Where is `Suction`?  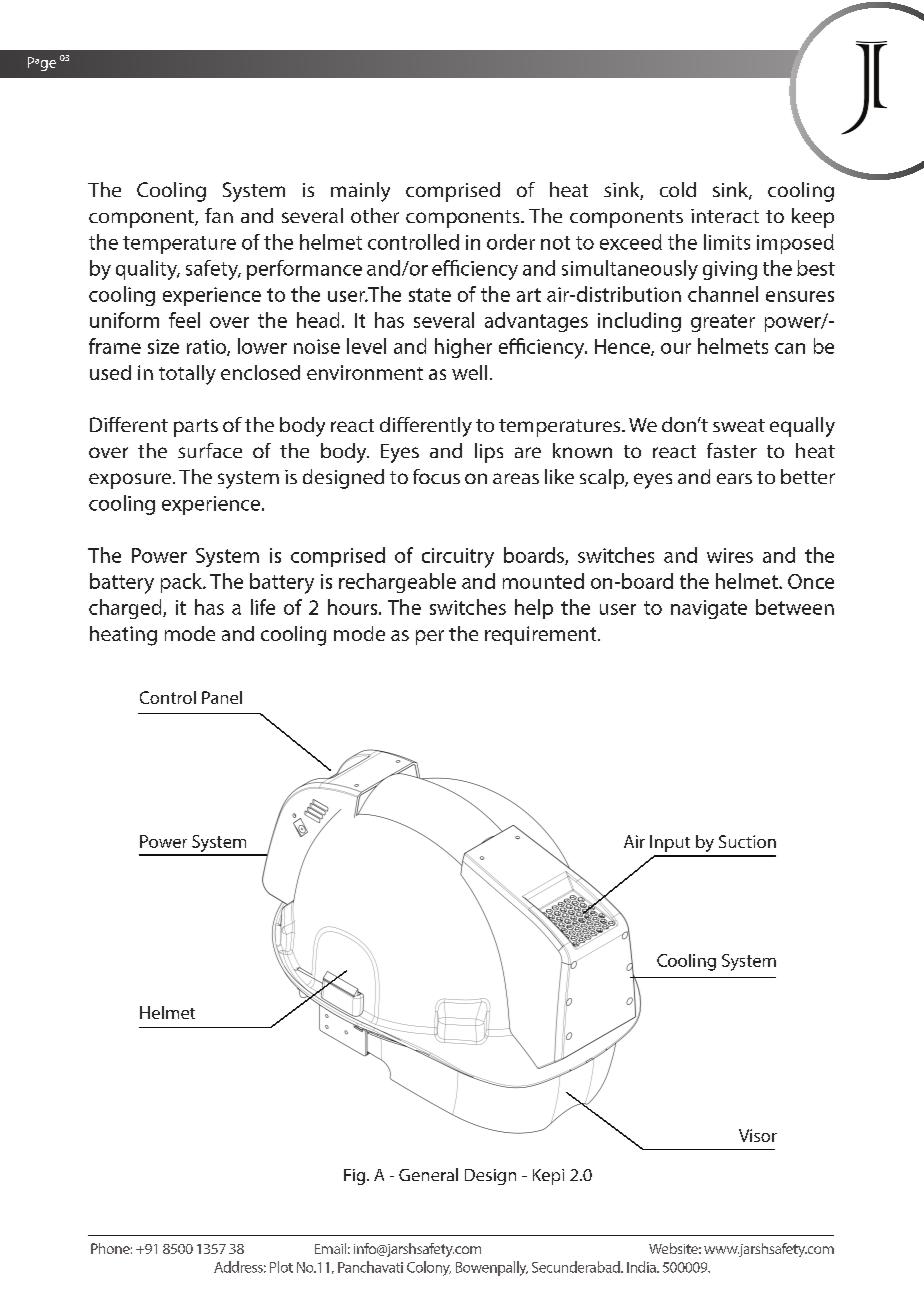
Suction is located at coordinates (747, 841).
